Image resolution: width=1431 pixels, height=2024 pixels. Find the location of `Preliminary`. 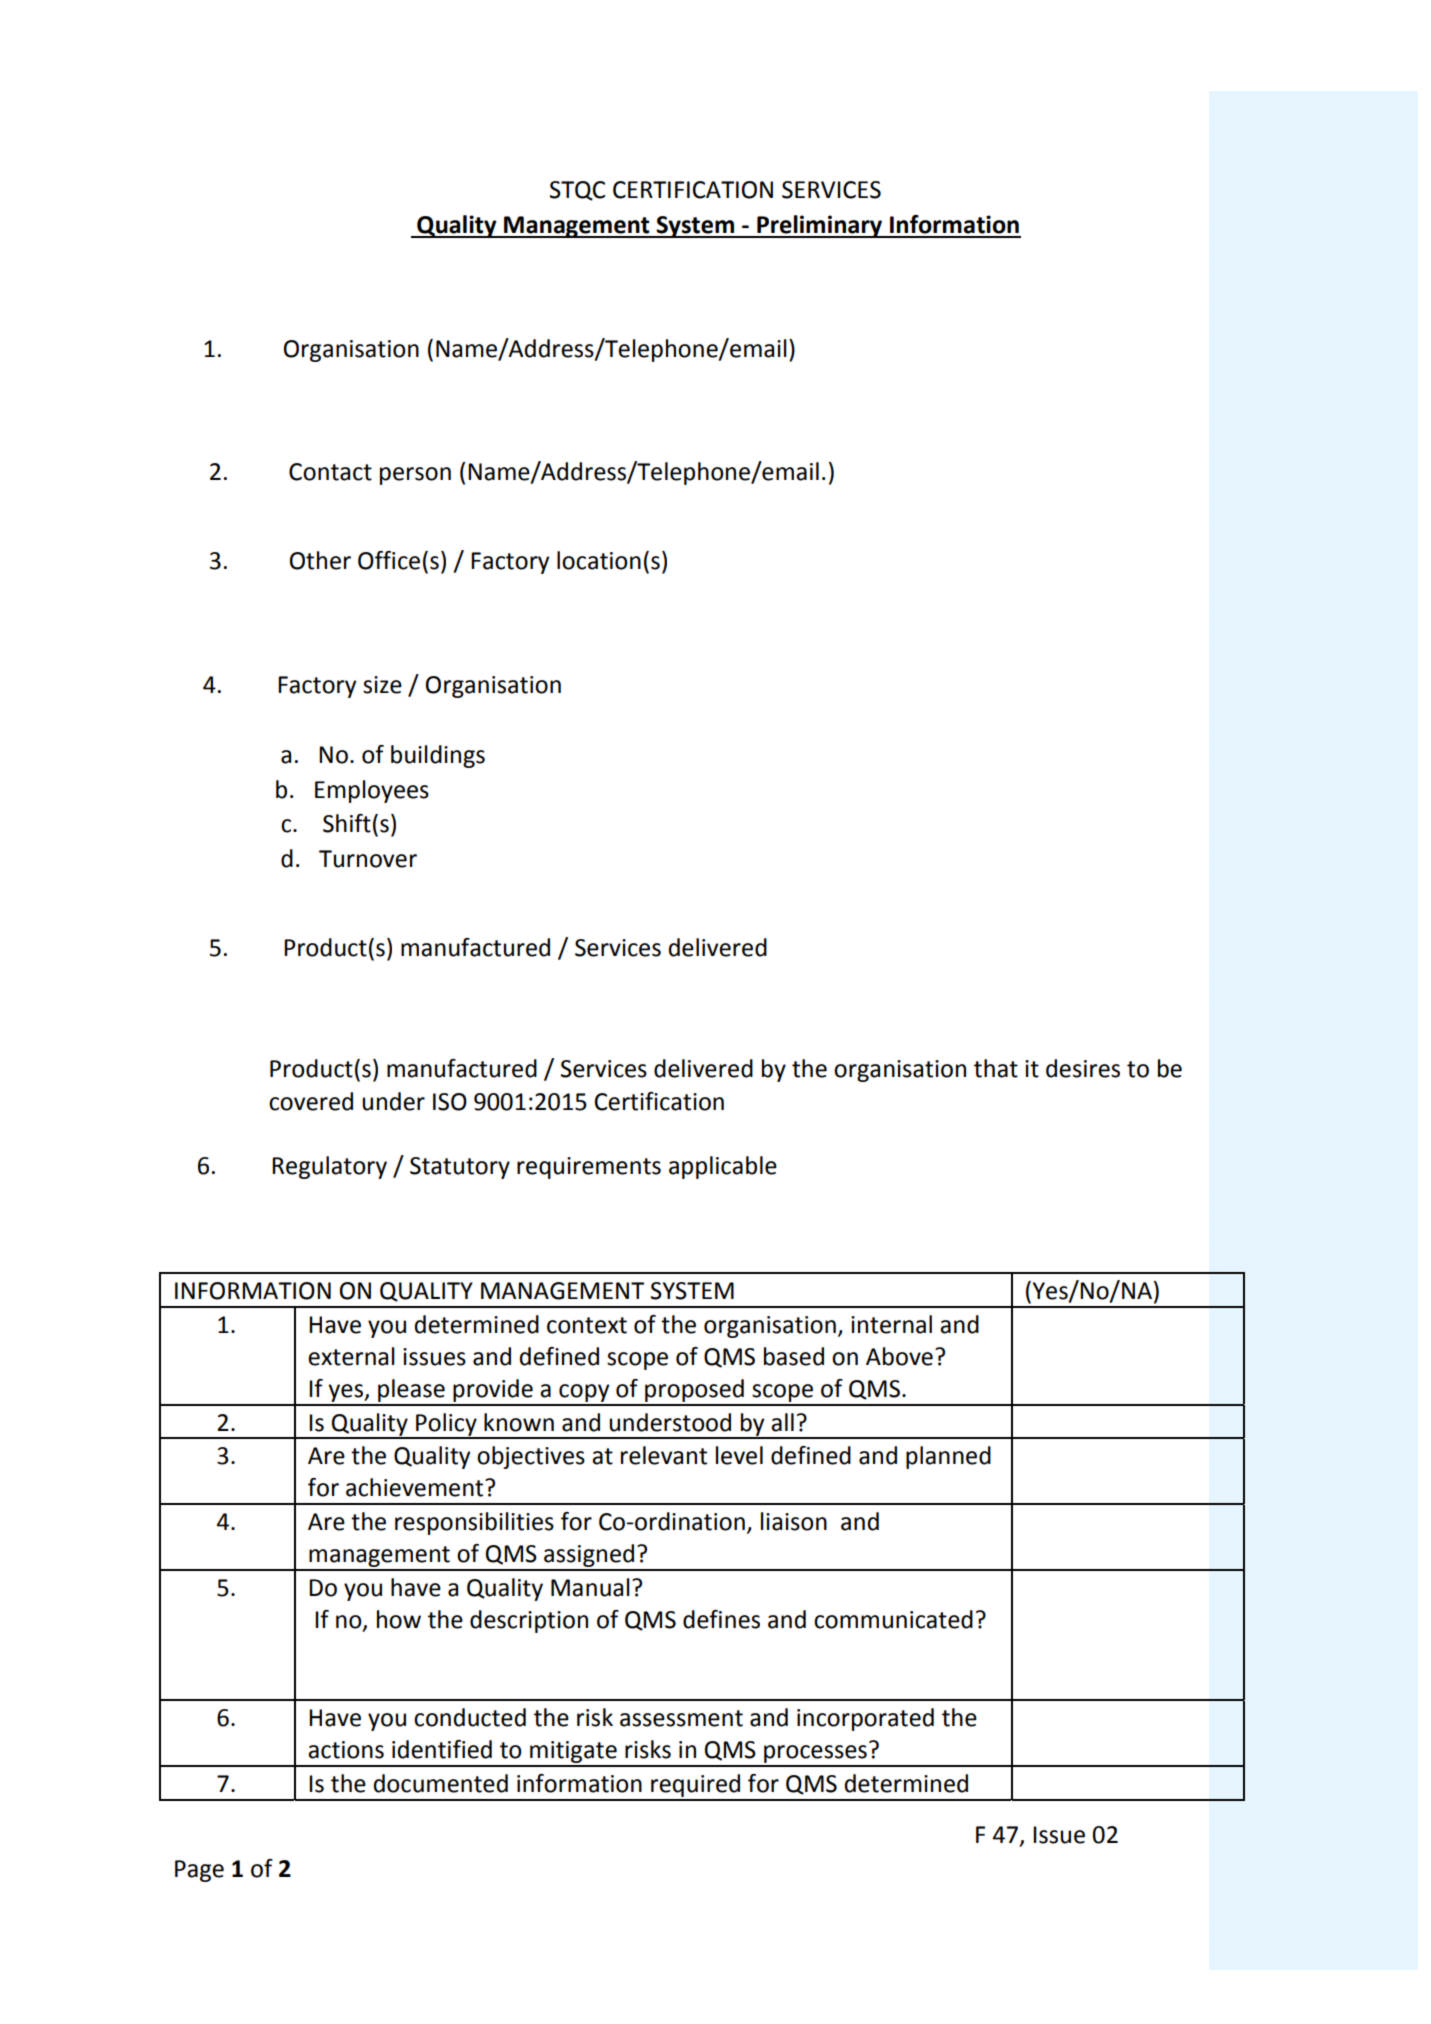

Preliminary is located at coordinates (820, 226).
